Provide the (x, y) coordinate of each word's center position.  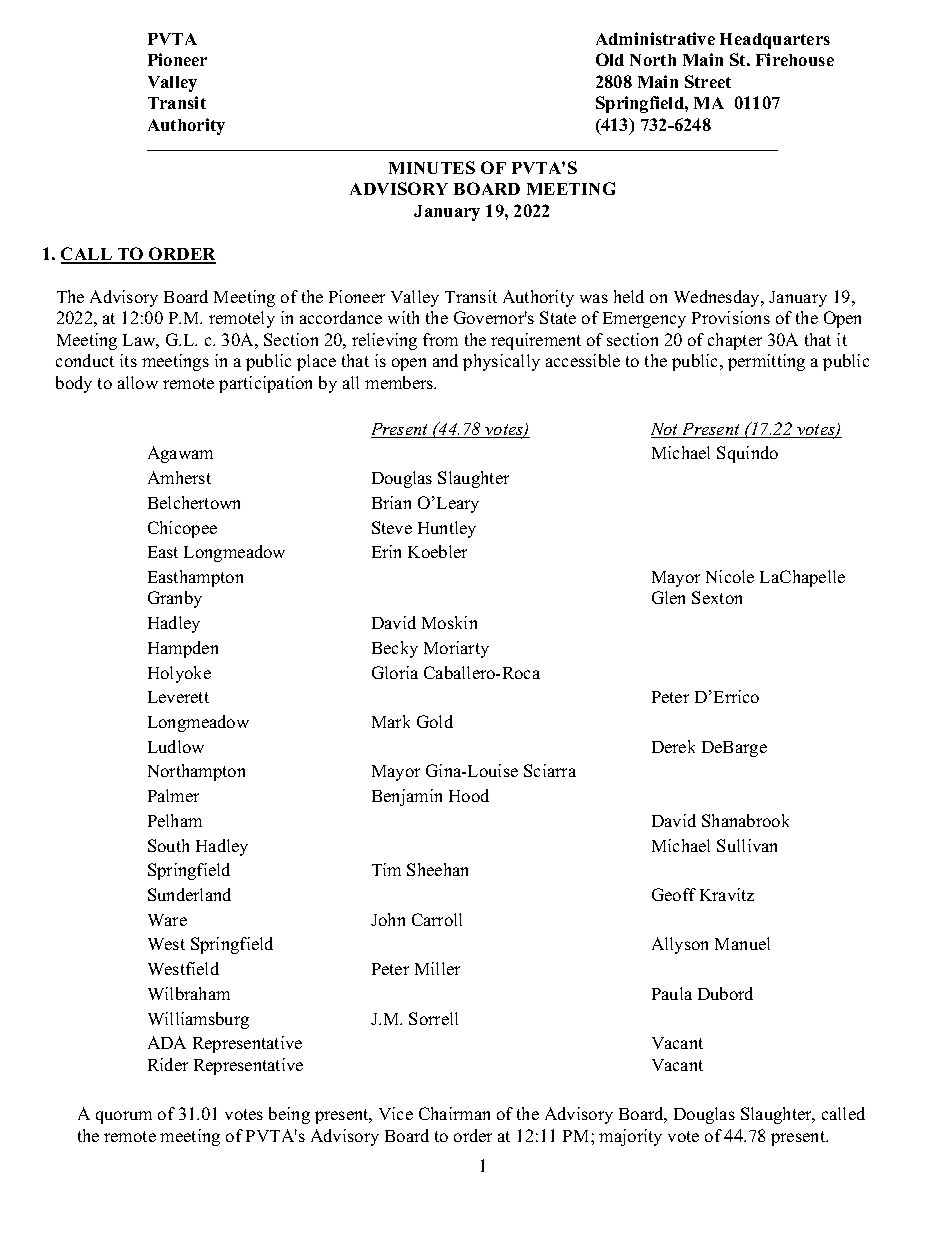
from (440, 339)
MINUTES (432, 167)
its (128, 360)
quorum (124, 1117)
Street (708, 81)
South (168, 845)
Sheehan (437, 869)
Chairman (454, 1113)
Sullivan (747, 845)
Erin (386, 551)
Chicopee (182, 529)
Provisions (731, 317)
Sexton (717, 597)
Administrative (655, 38)
